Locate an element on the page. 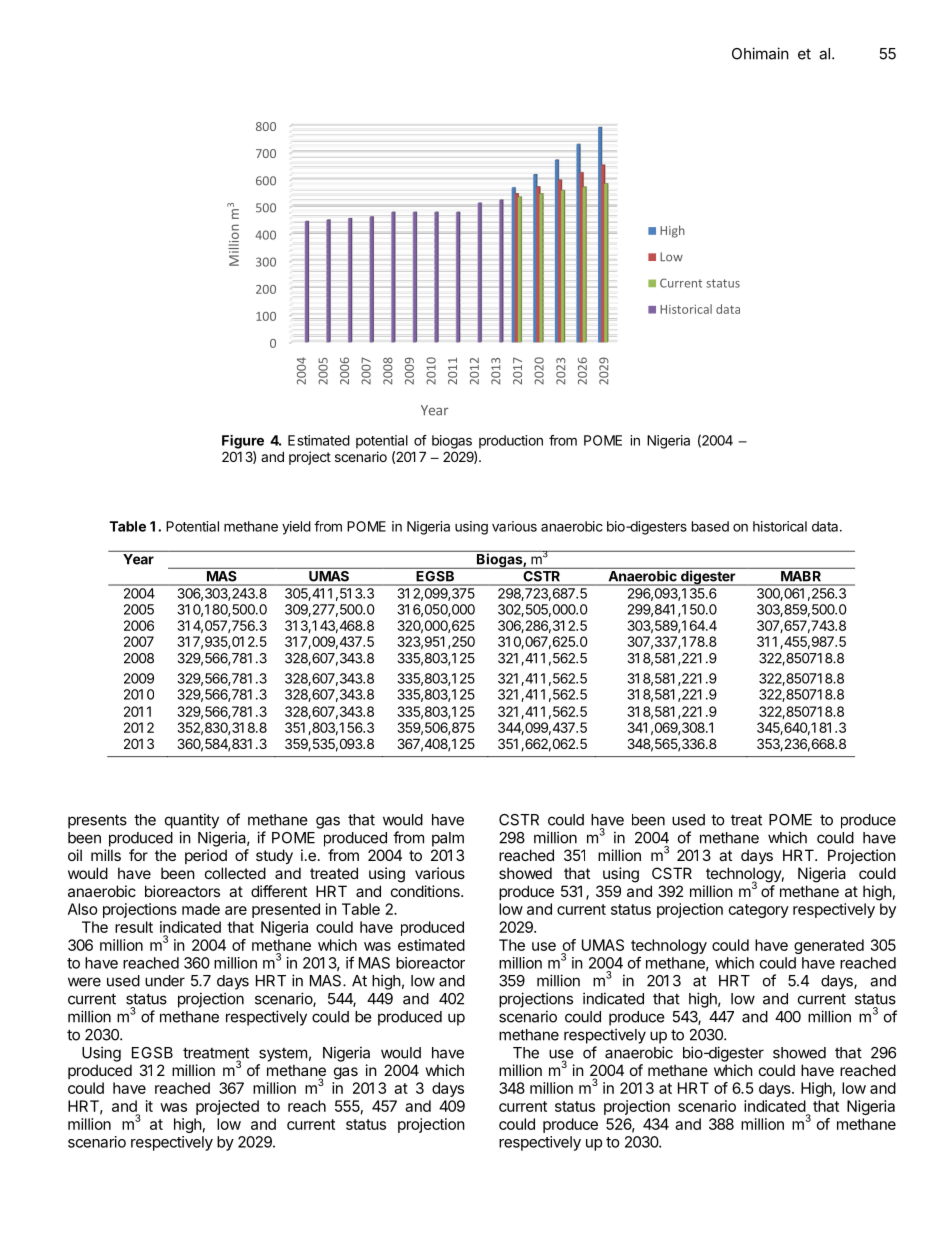  quantity is located at coordinates (192, 821).
